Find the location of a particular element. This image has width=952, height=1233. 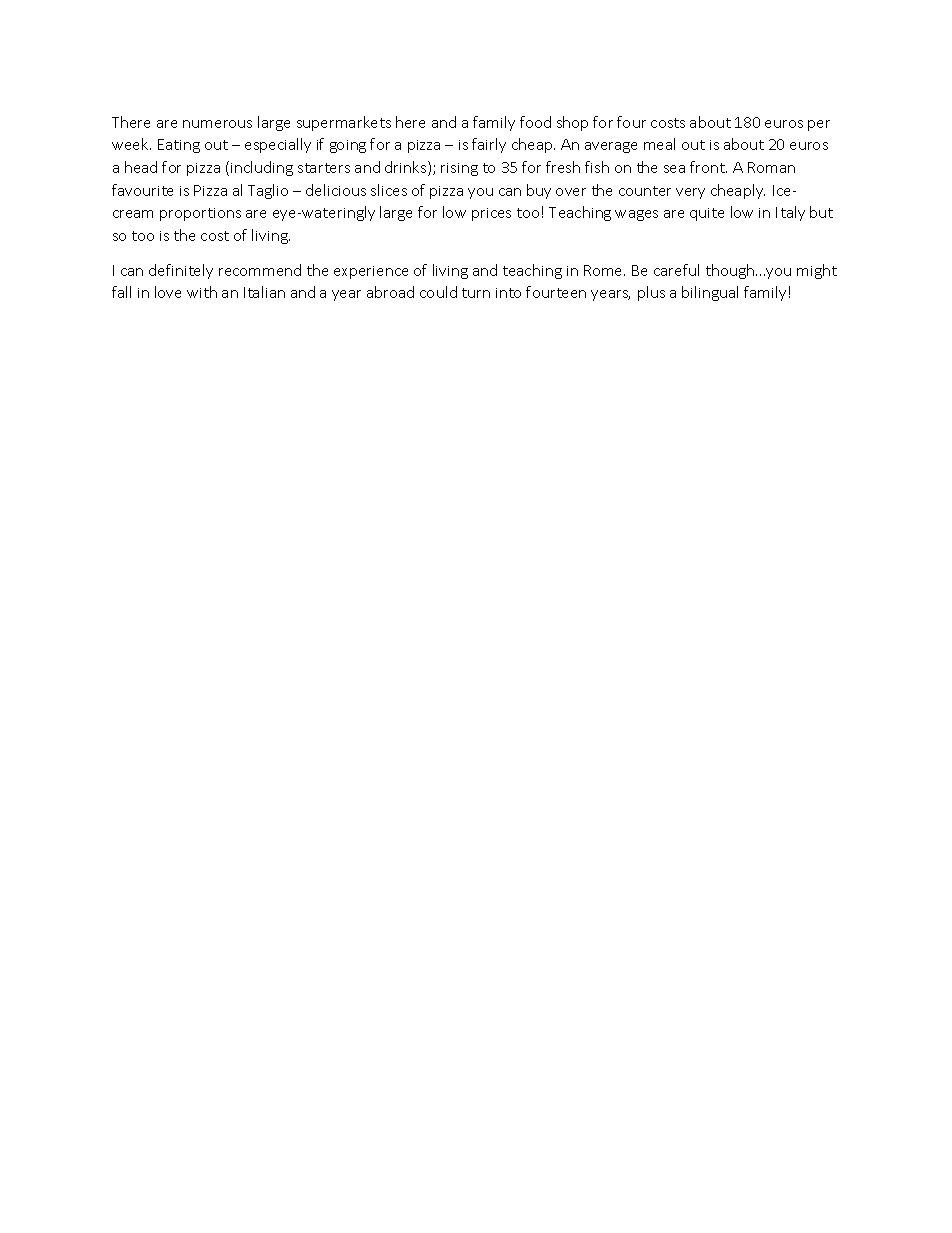

meal is located at coordinates (659, 144).
